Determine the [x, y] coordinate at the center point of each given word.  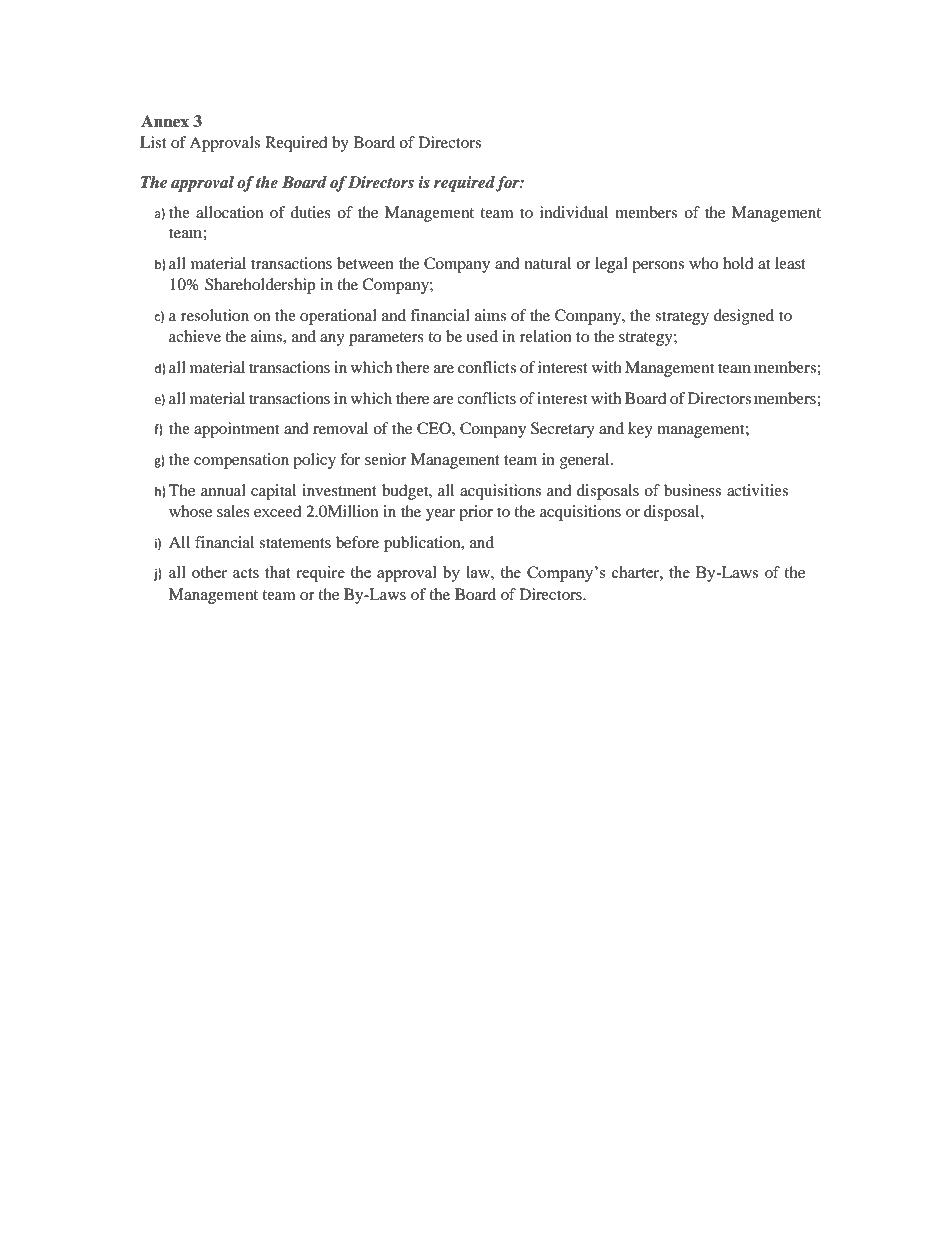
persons [658, 267]
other [209, 572]
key [640, 430]
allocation [229, 212]
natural [548, 263]
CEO [435, 428]
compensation [241, 461]
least [790, 263]
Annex [165, 121]
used [482, 336]
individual [574, 212]
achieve [195, 336]
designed [744, 317]
